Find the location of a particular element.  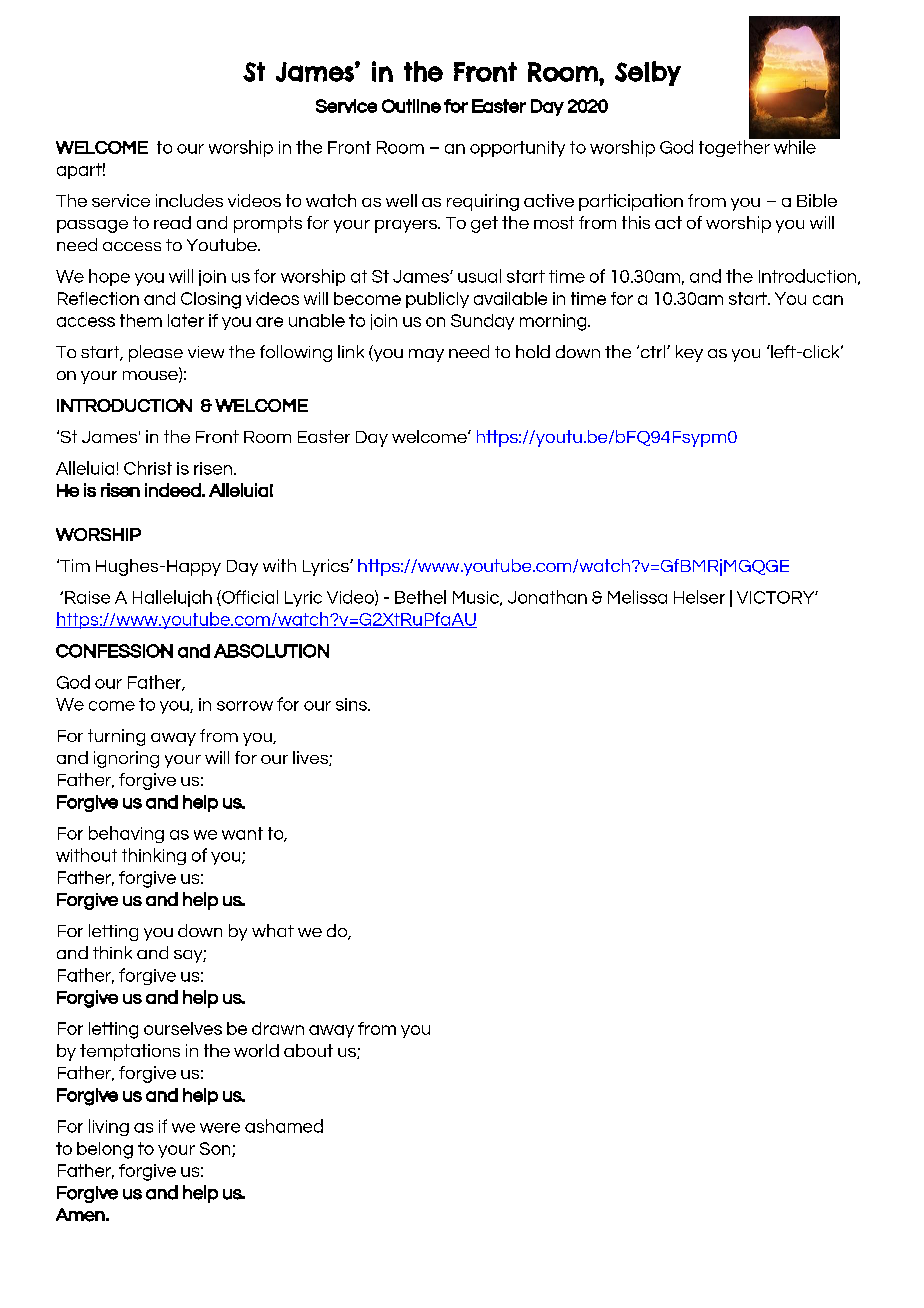

Jonathan is located at coordinates (547, 597).
